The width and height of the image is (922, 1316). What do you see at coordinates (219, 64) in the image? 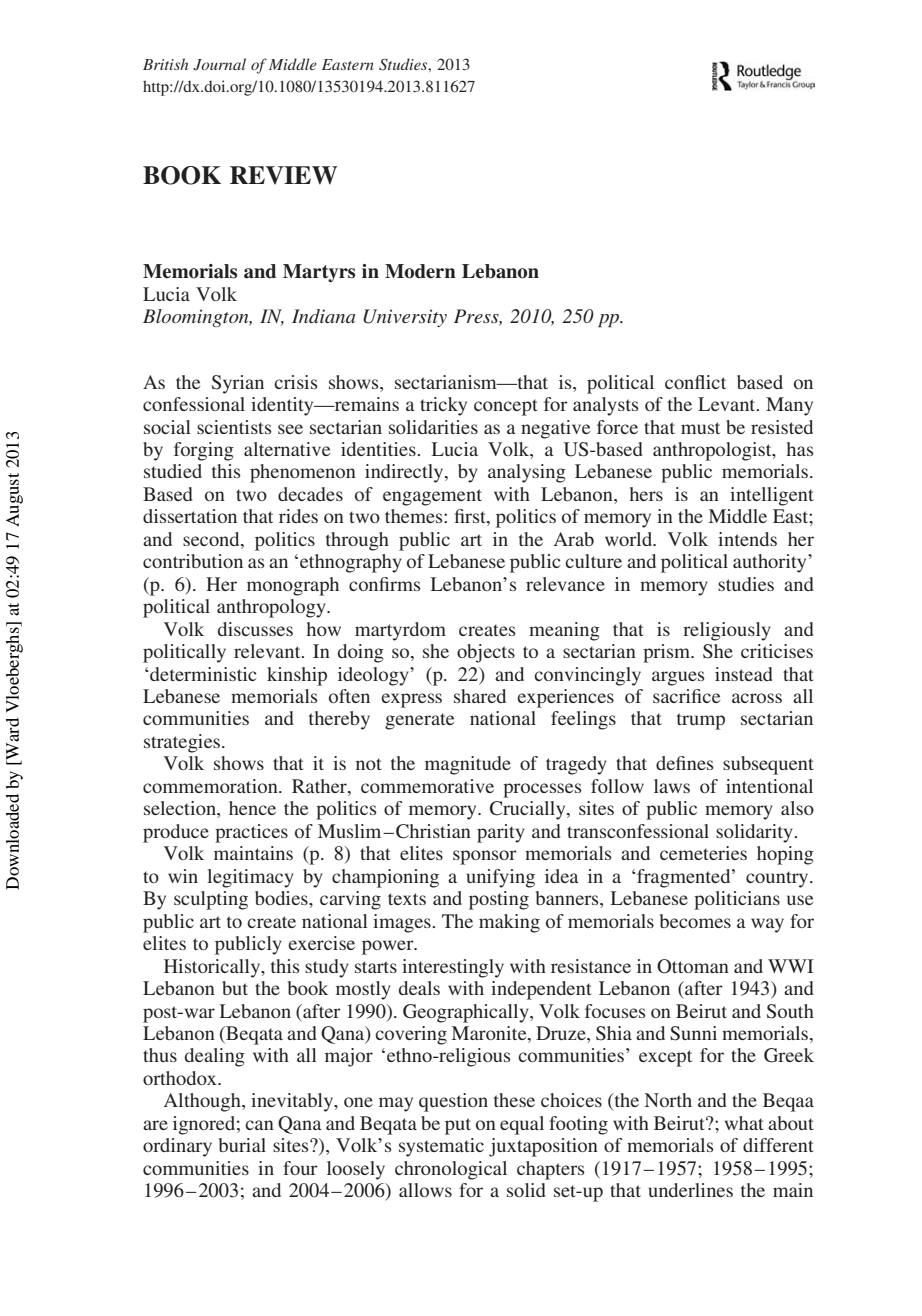
I see `Journal` at bounding box center [219, 64].
